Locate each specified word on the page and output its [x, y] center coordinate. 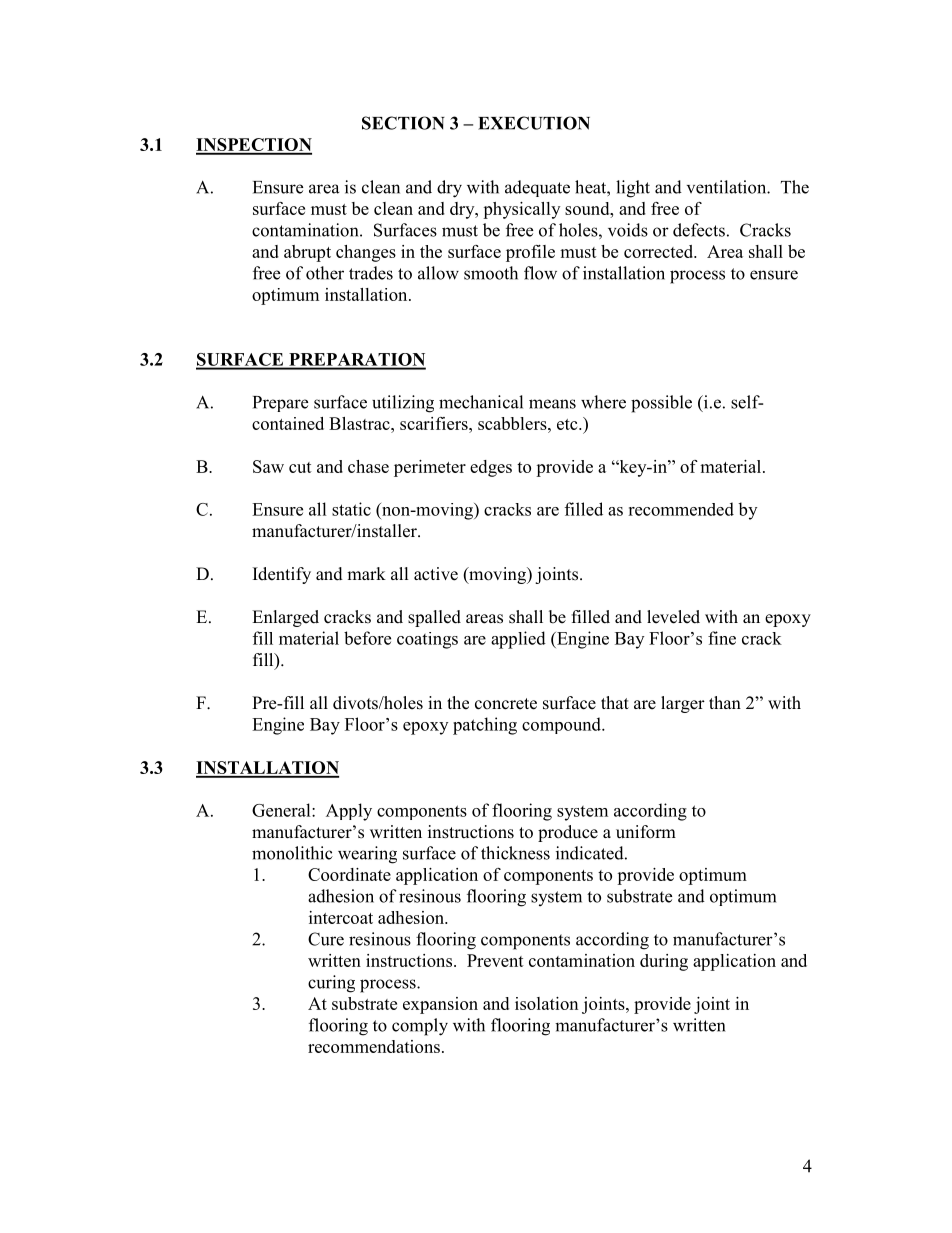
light [633, 189]
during [664, 962]
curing [331, 984]
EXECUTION [534, 123]
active [436, 574]
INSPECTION [254, 146]
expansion [440, 1005]
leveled [673, 617]
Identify [282, 575]
